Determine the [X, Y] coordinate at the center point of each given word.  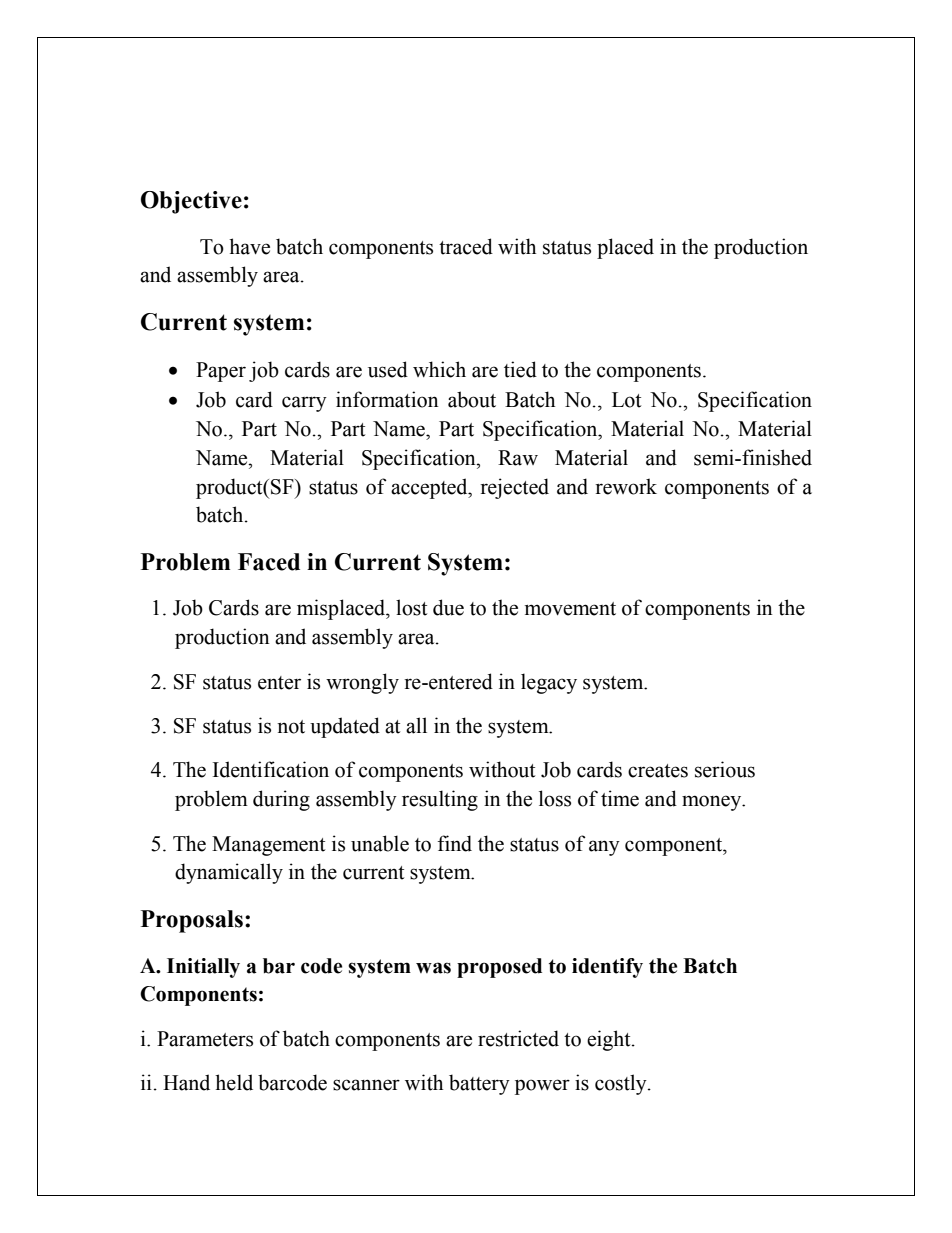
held [234, 1082]
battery [479, 1084]
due [448, 607]
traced [466, 246]
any [604, 848]
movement [570, 609]
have [249, 246]
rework [626, 486]
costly [622, 1084]
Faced [269, 562]
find [455, 843]
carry [304, 404]
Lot [627, 400]
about [472, 399]
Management [269, 846]
